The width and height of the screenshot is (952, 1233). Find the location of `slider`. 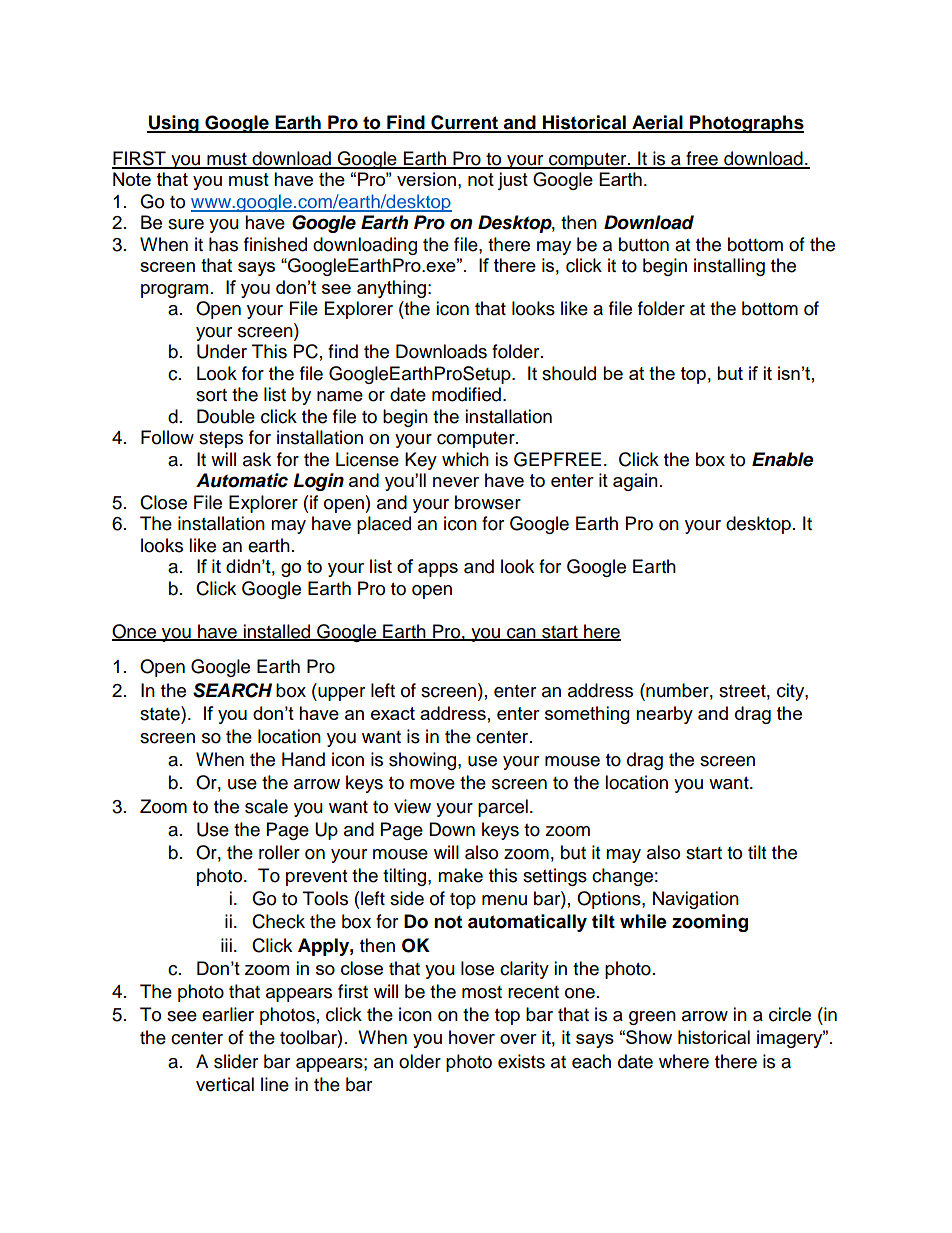

slider is located at coordinates (236, 1061).
